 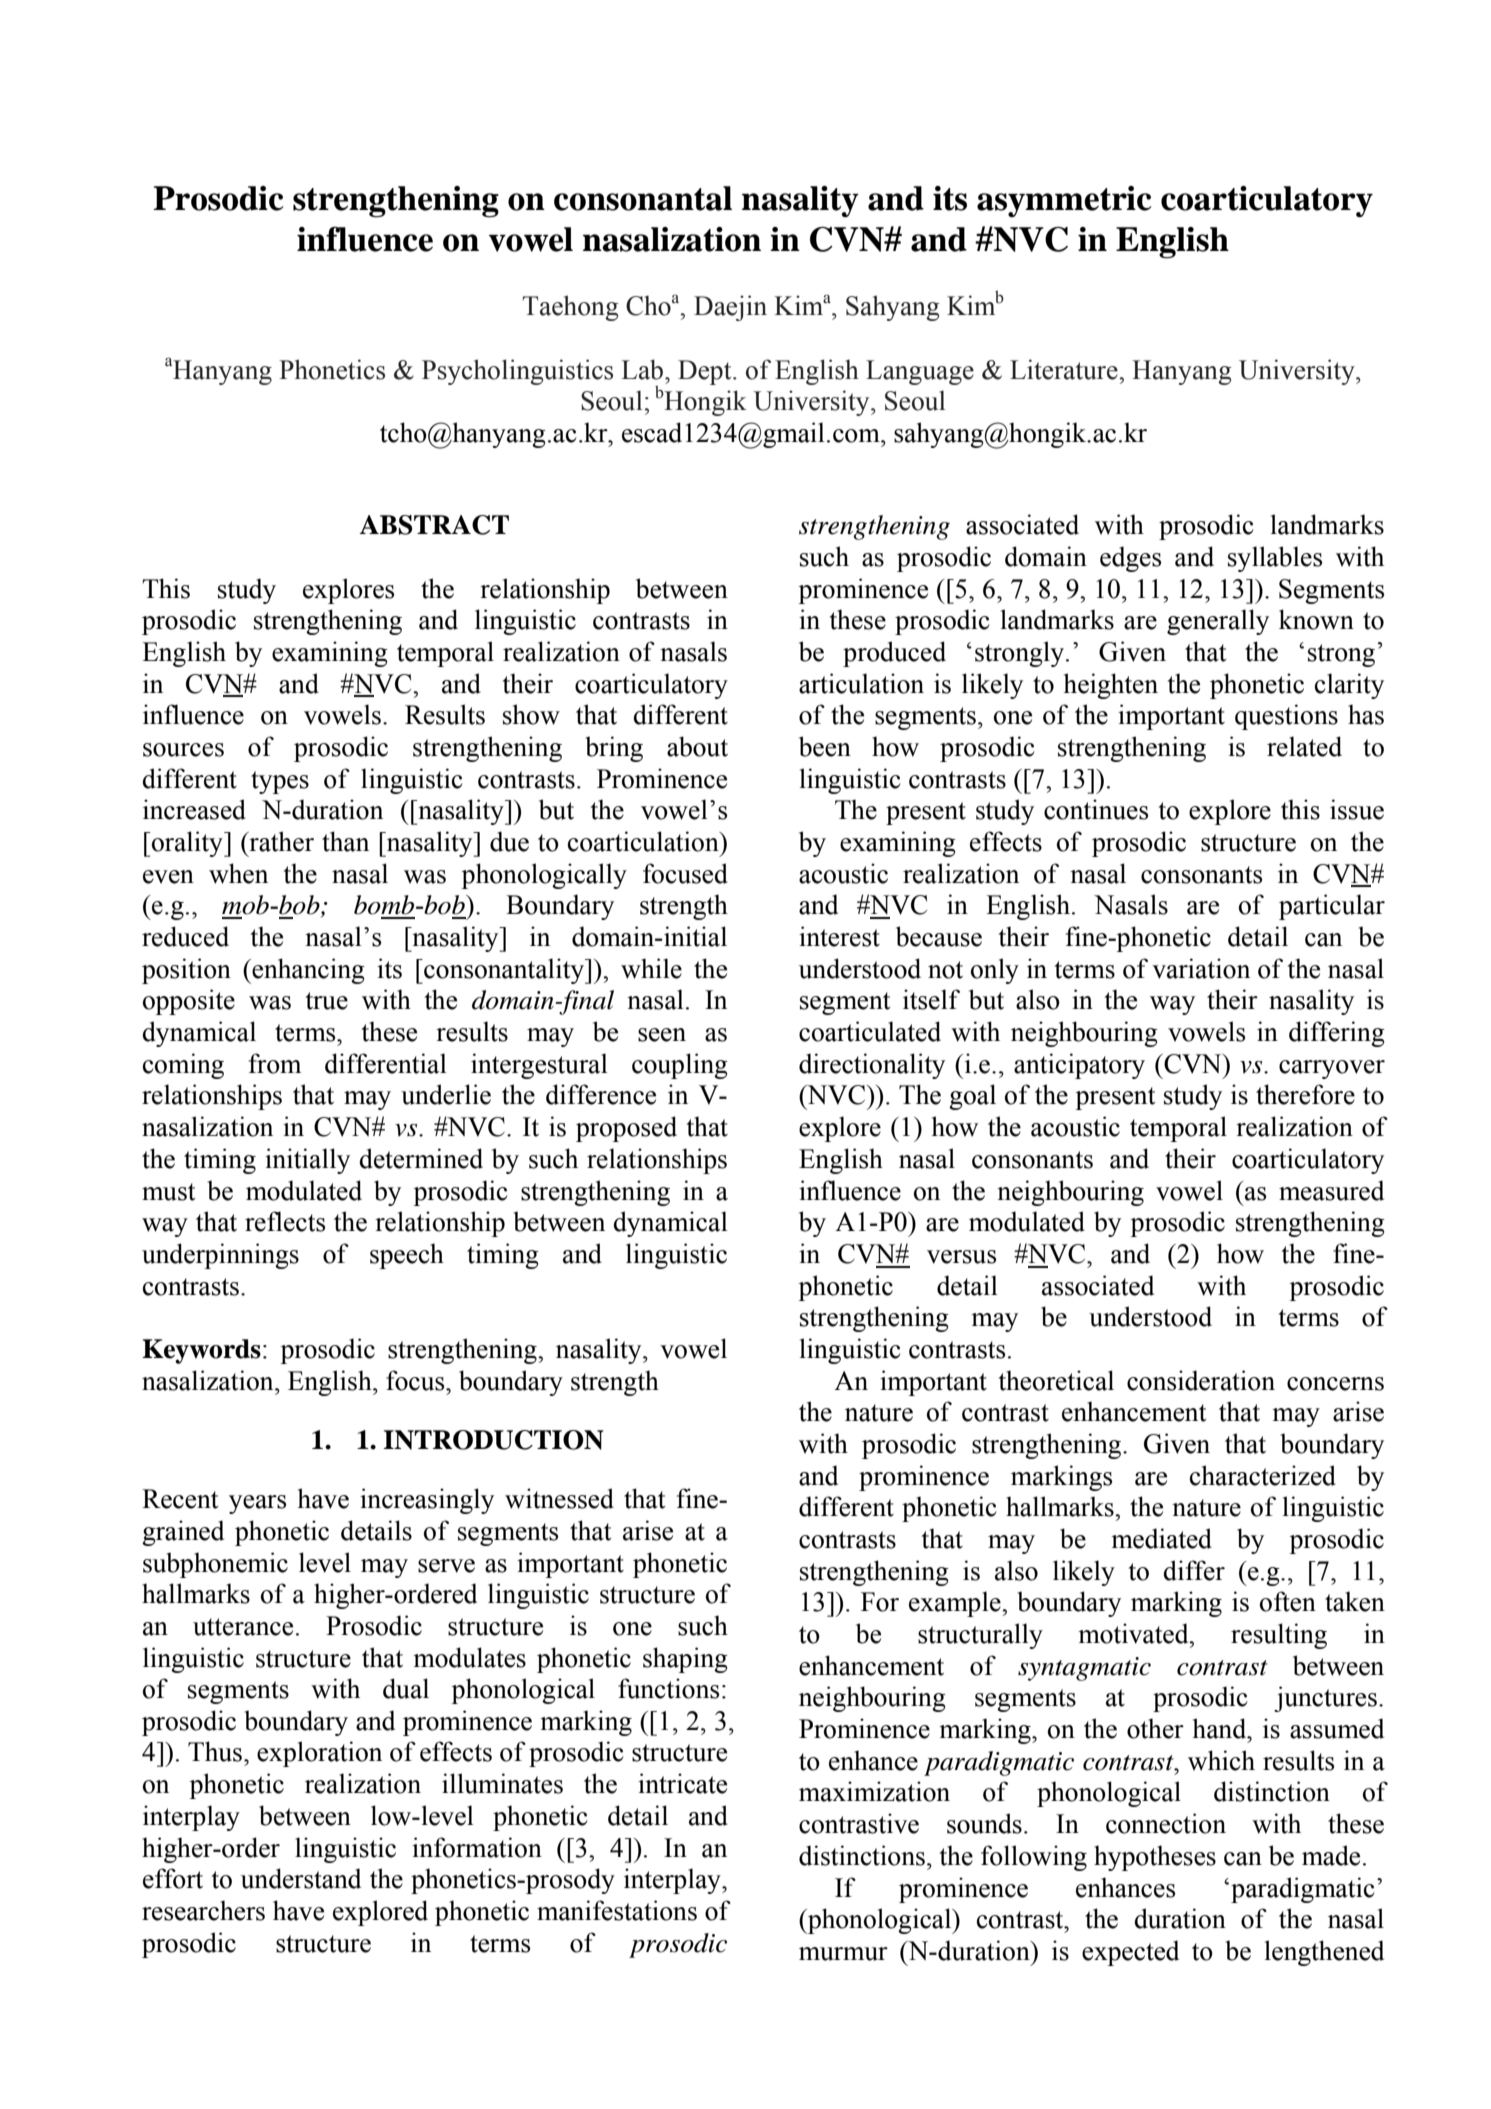 What do you see at coordinates (843, 1954) in the image?
I see `murmur` at bounding box center [843, 1954].
